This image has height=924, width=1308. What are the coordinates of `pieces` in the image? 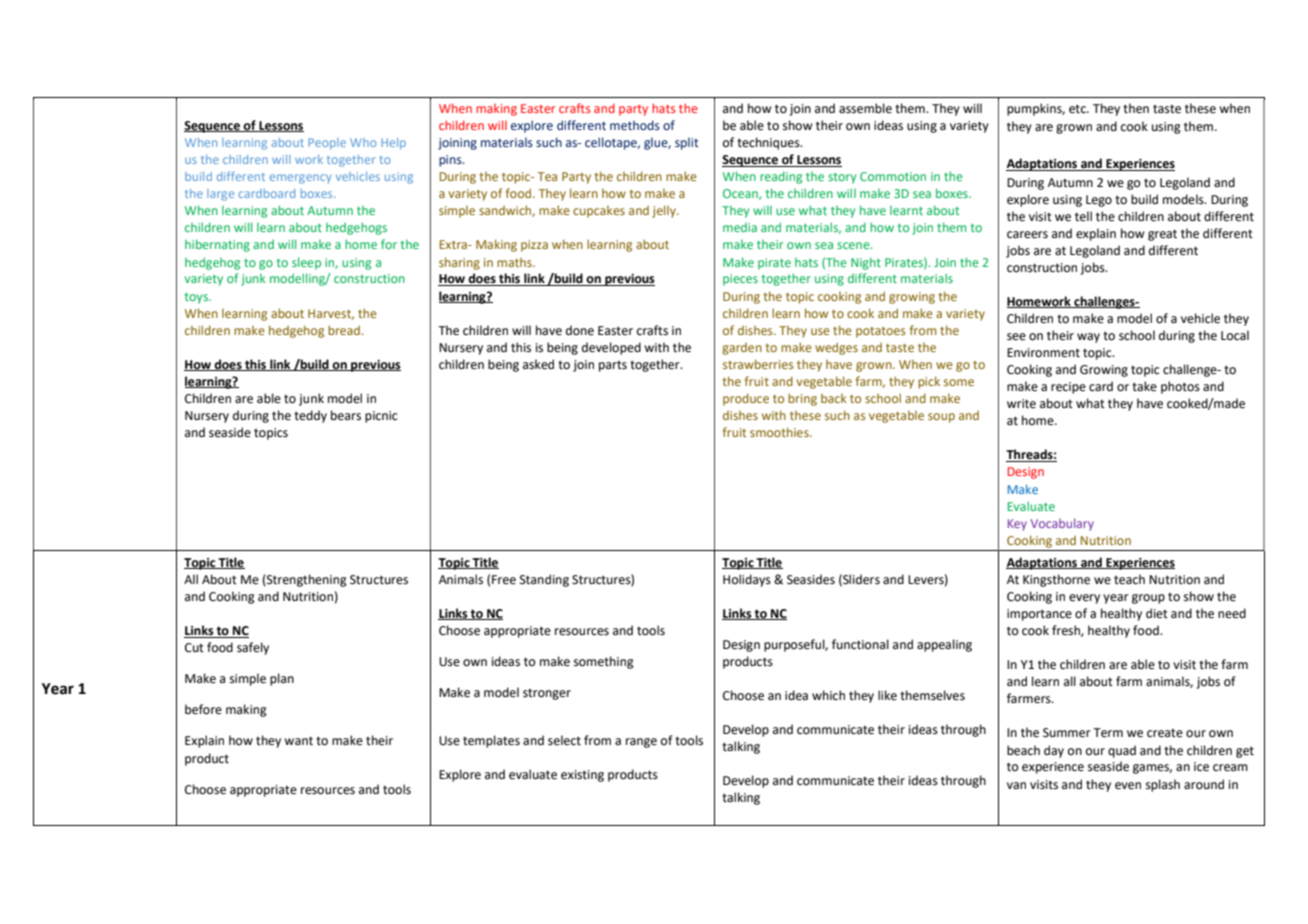 It's located at (740, 280).
